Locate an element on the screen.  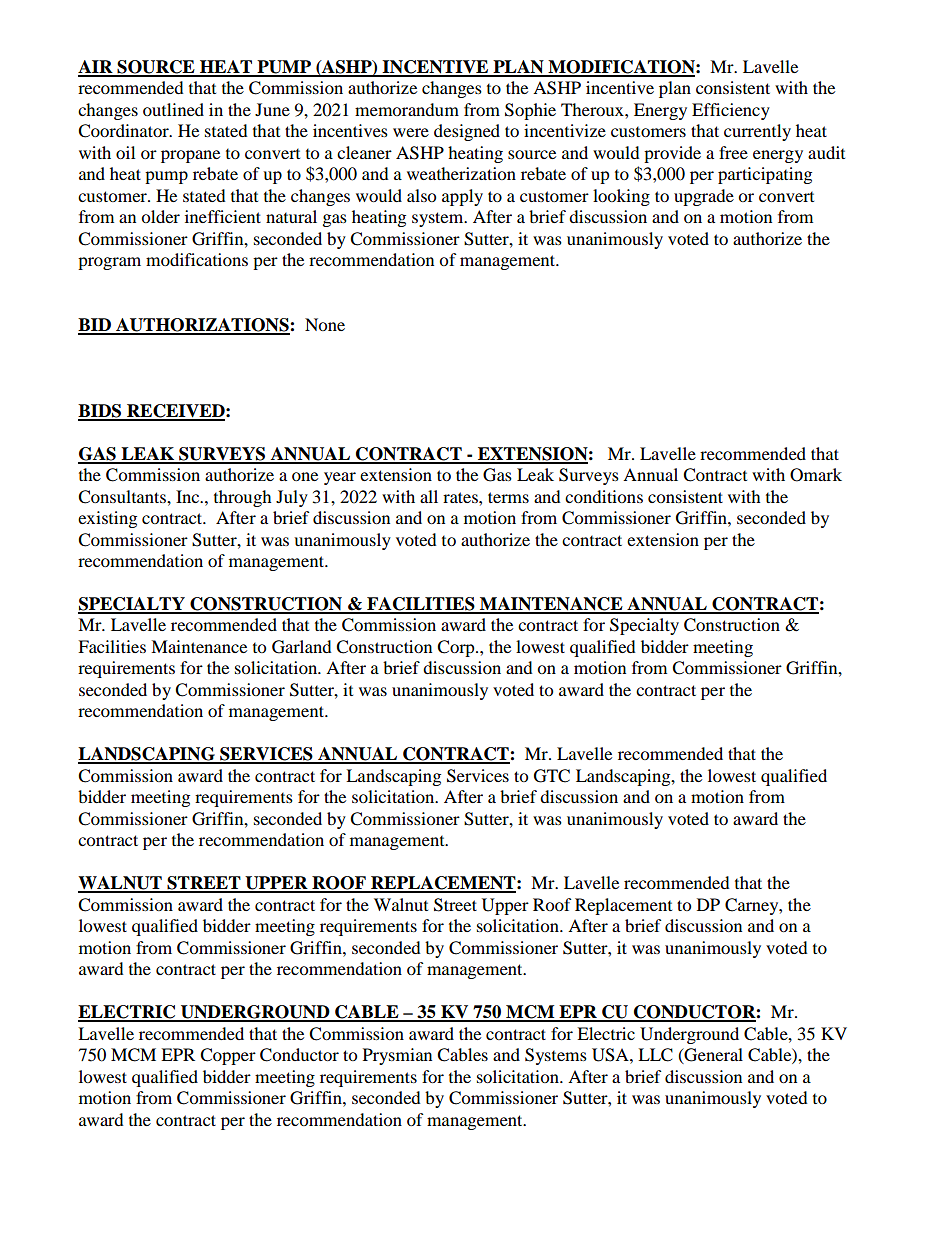
rates is located at coordinates (461, 497).
